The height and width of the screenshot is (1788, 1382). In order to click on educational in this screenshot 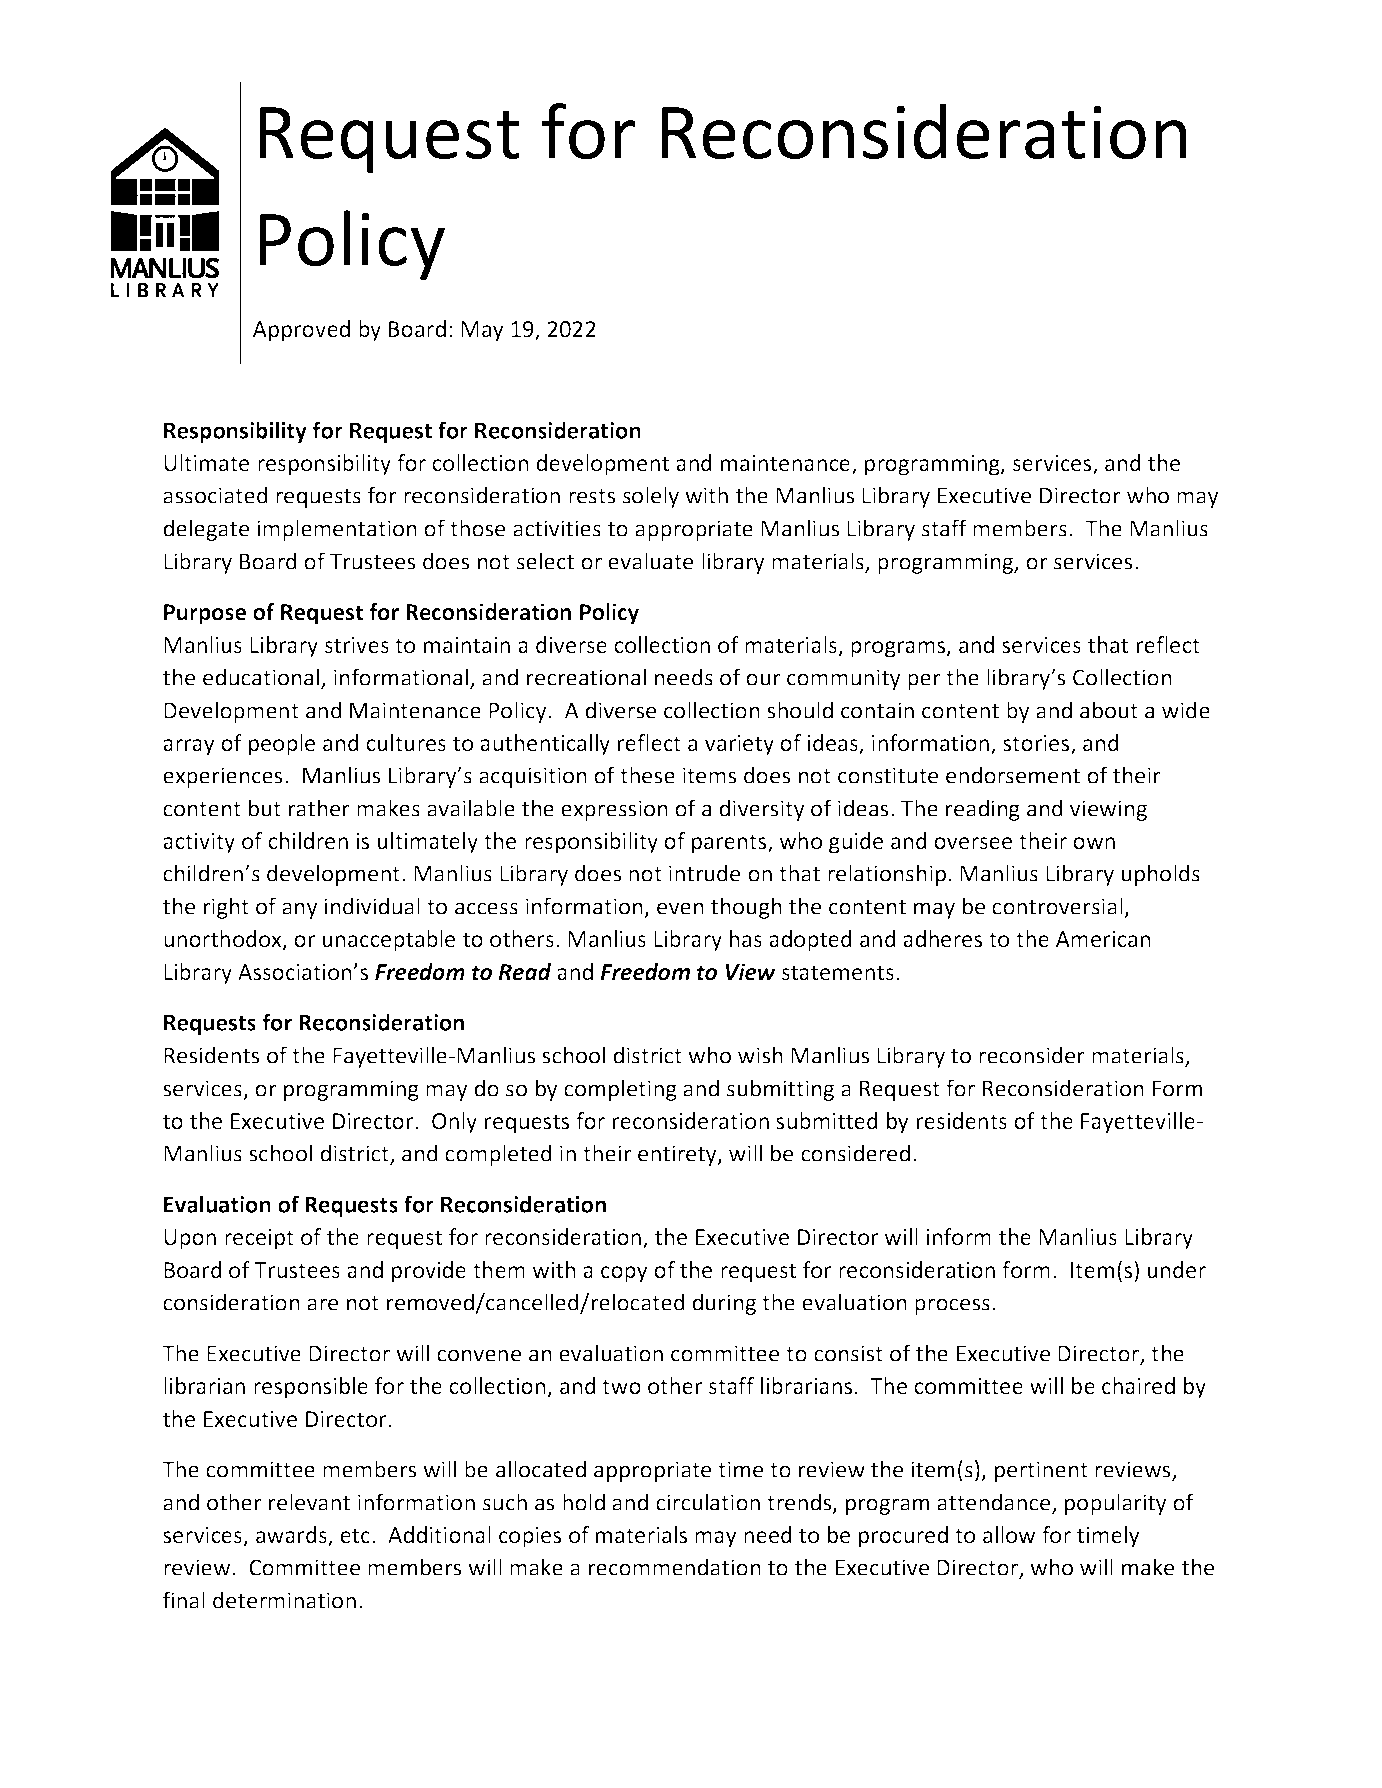, I will do `click(262, 678)`.
